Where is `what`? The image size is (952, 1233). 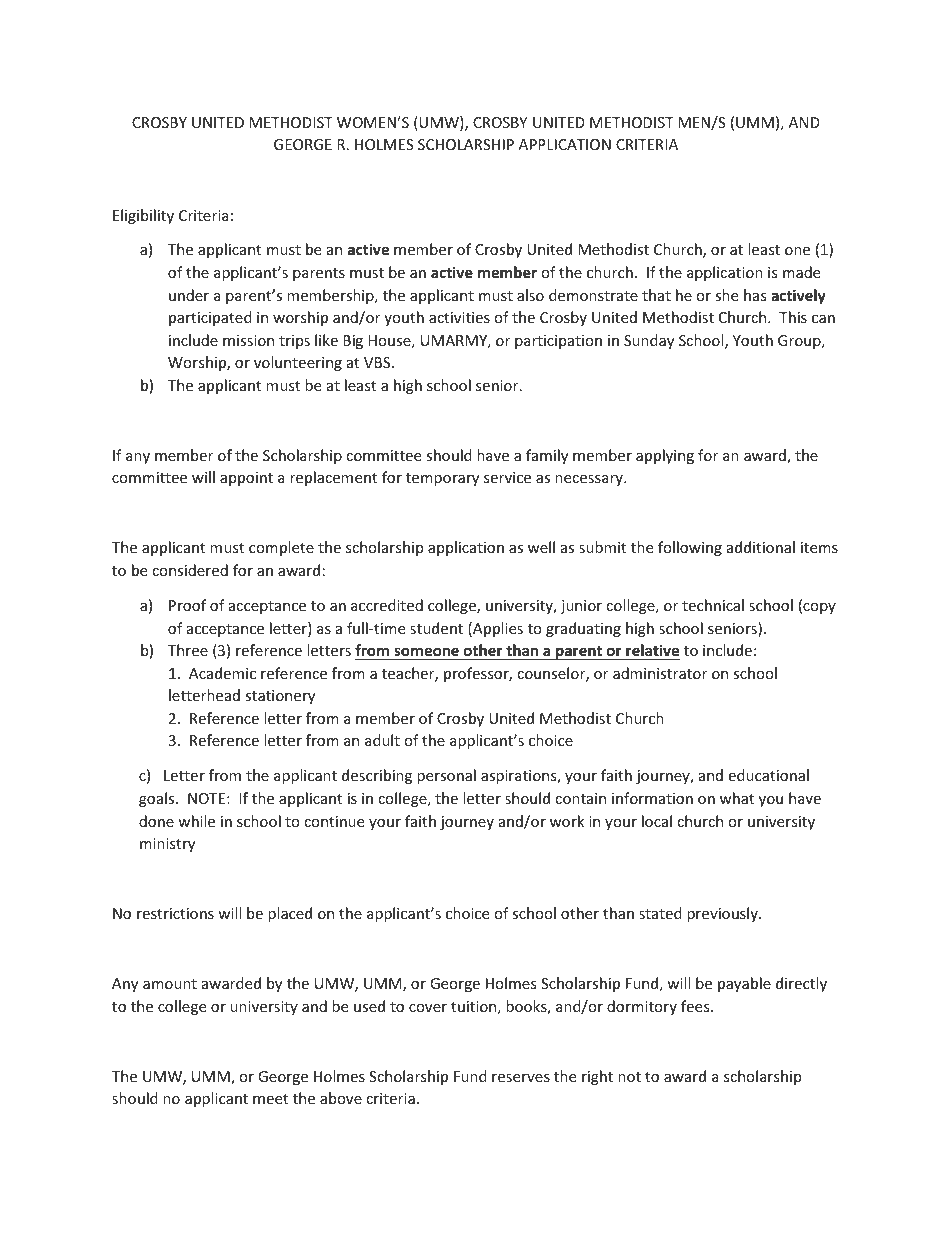 what is located at coordinates (737, 798).
